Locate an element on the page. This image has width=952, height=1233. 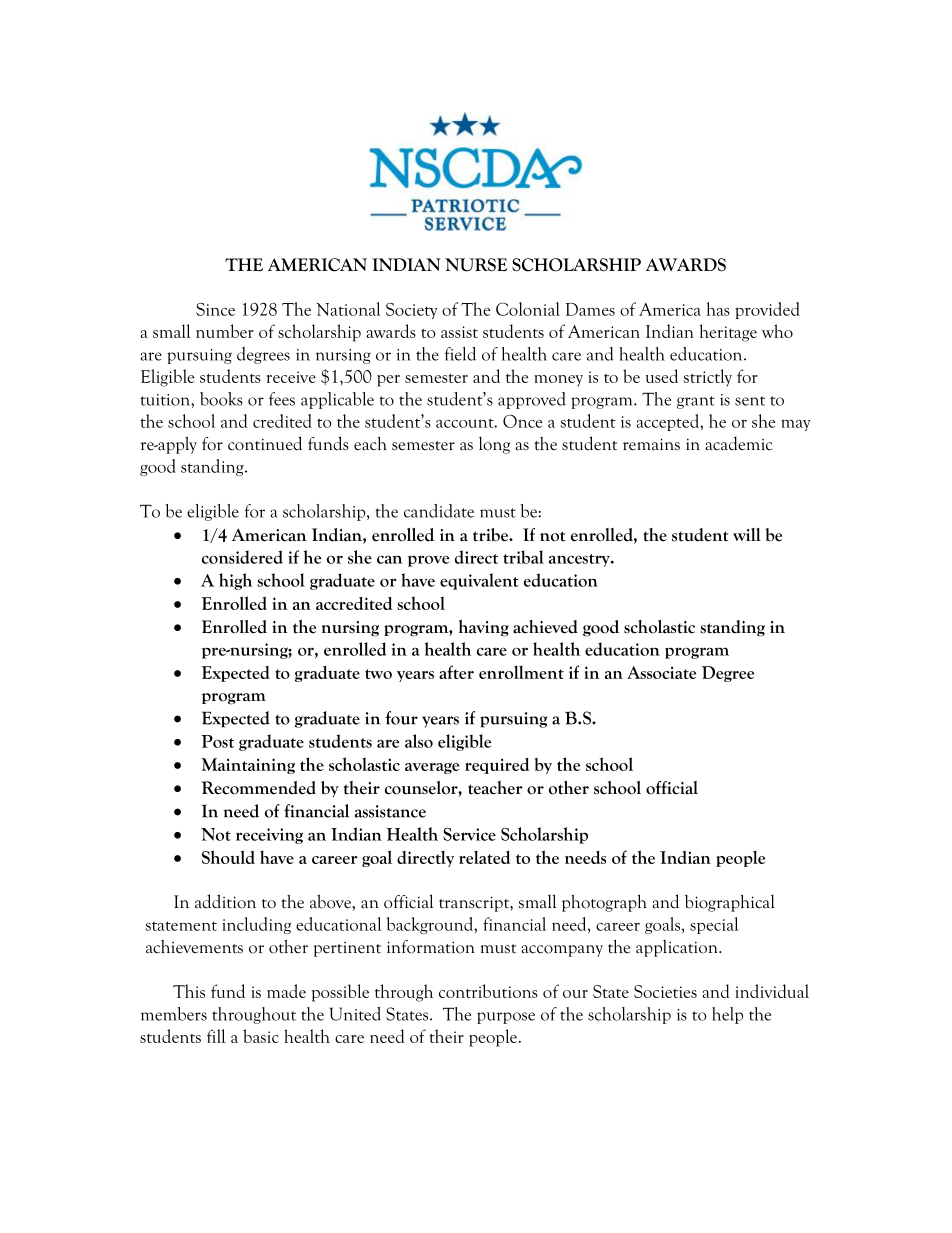
Associate is located at coordinates (661, 672).
